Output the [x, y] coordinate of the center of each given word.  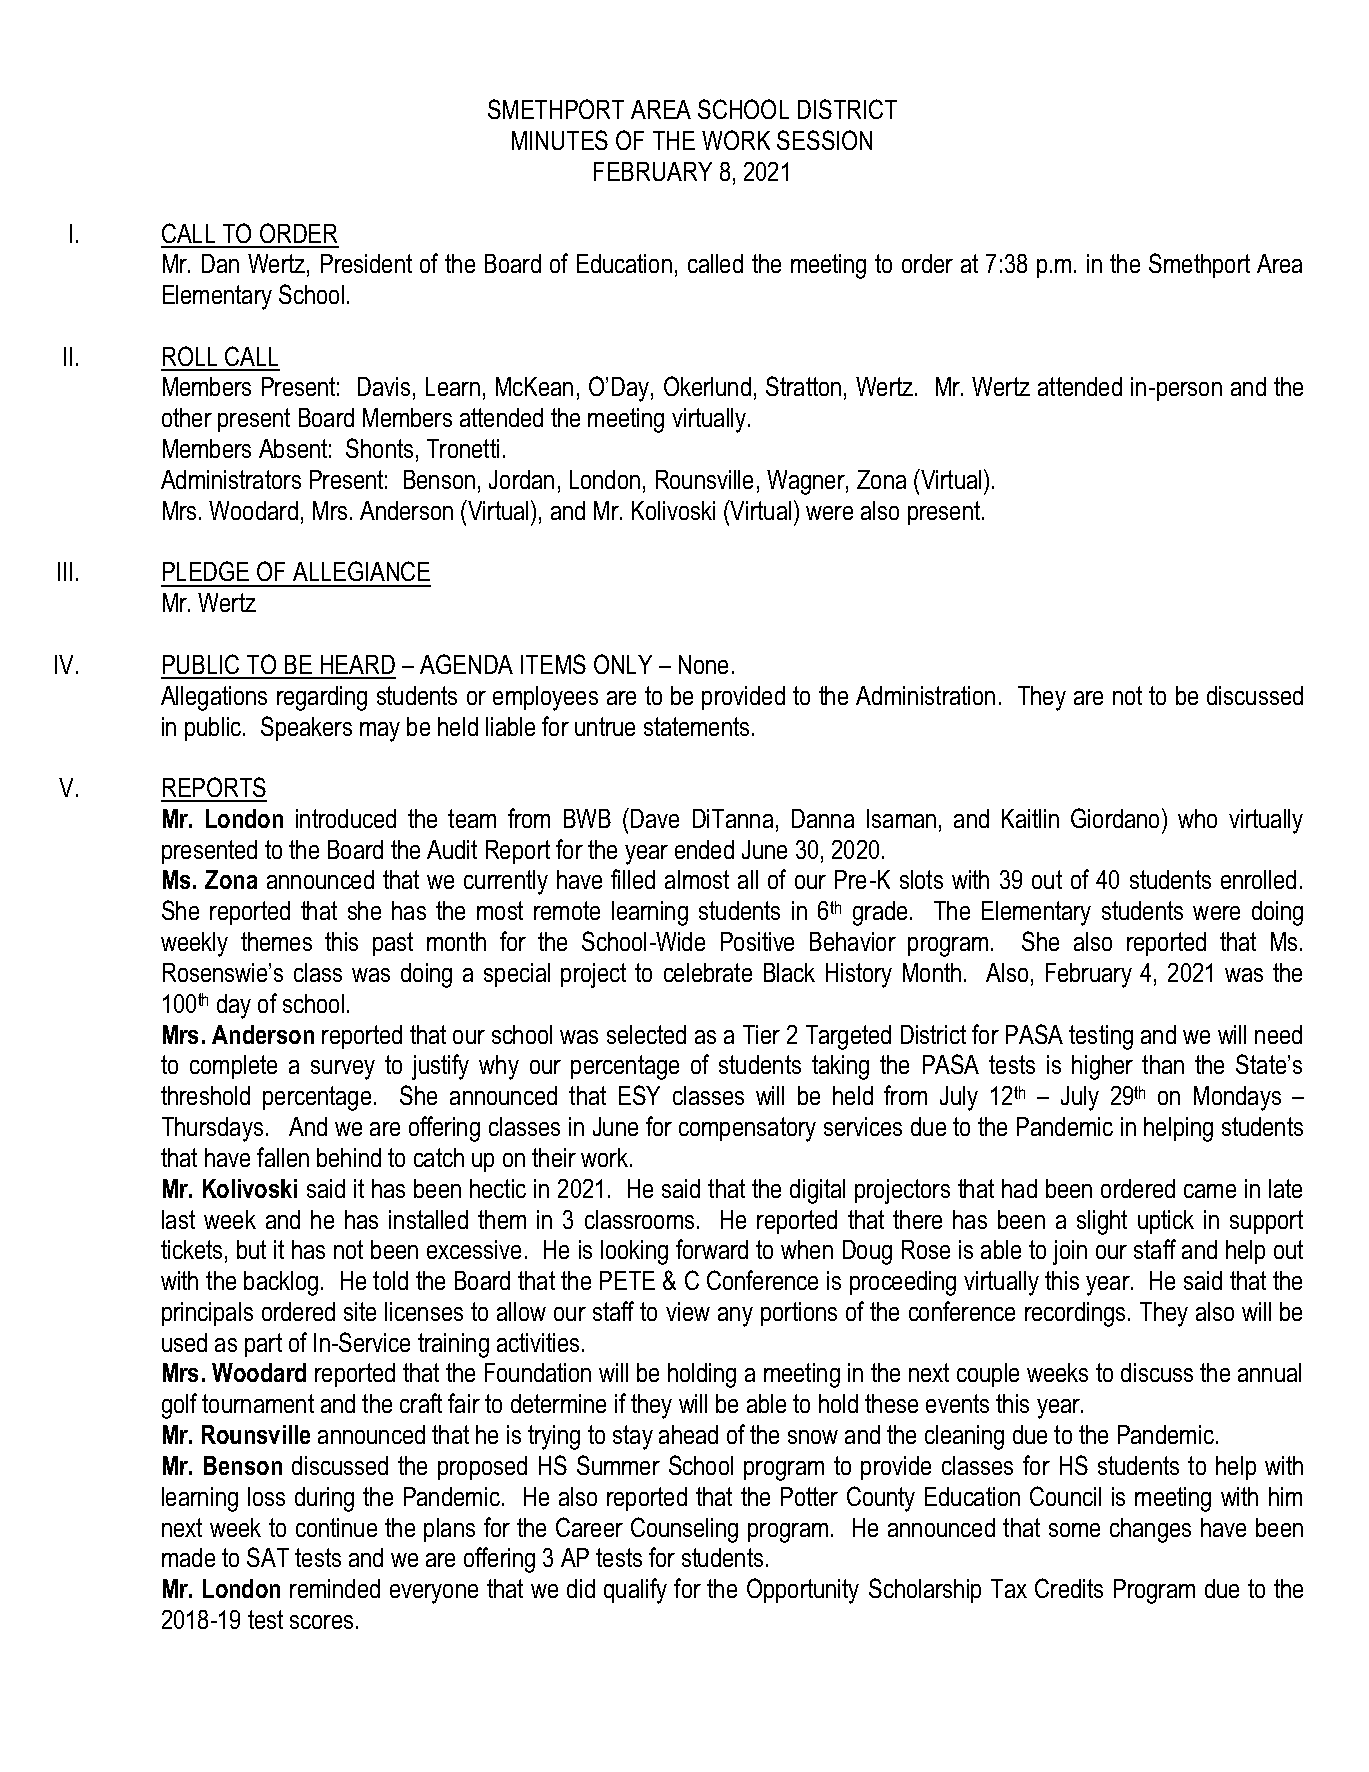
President [366, 263]
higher [1102, 1067]
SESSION [824, 140]
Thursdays [212, 1129]
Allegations [214, 698]
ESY [639, 1095]
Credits [1069, 1588]
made [188, 1557]
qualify [635, 1591]
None [703, 664]
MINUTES [560, 140]
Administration [925, 695]
